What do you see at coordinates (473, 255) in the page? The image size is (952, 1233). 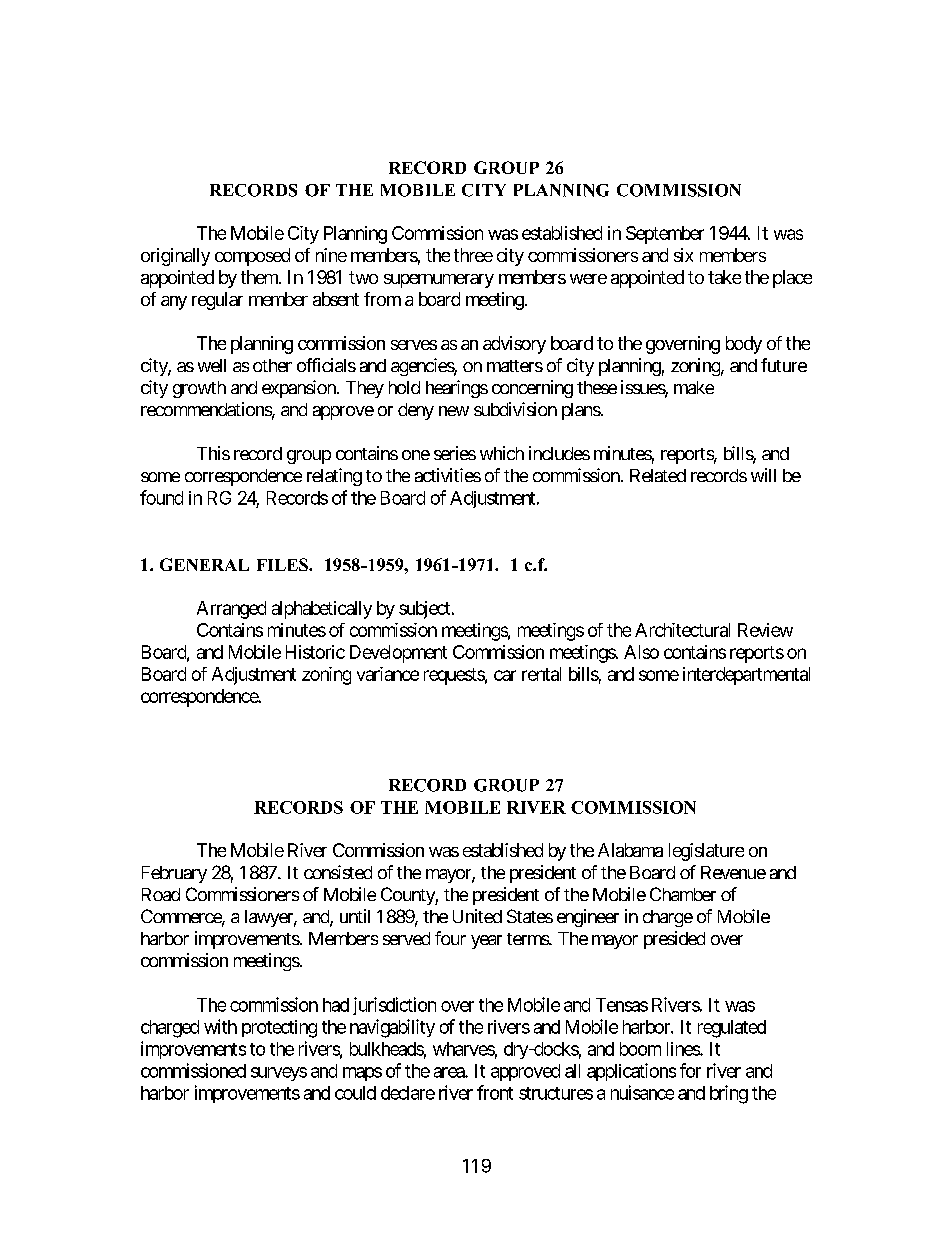 I see `three` at bounding box center [473, 255].
